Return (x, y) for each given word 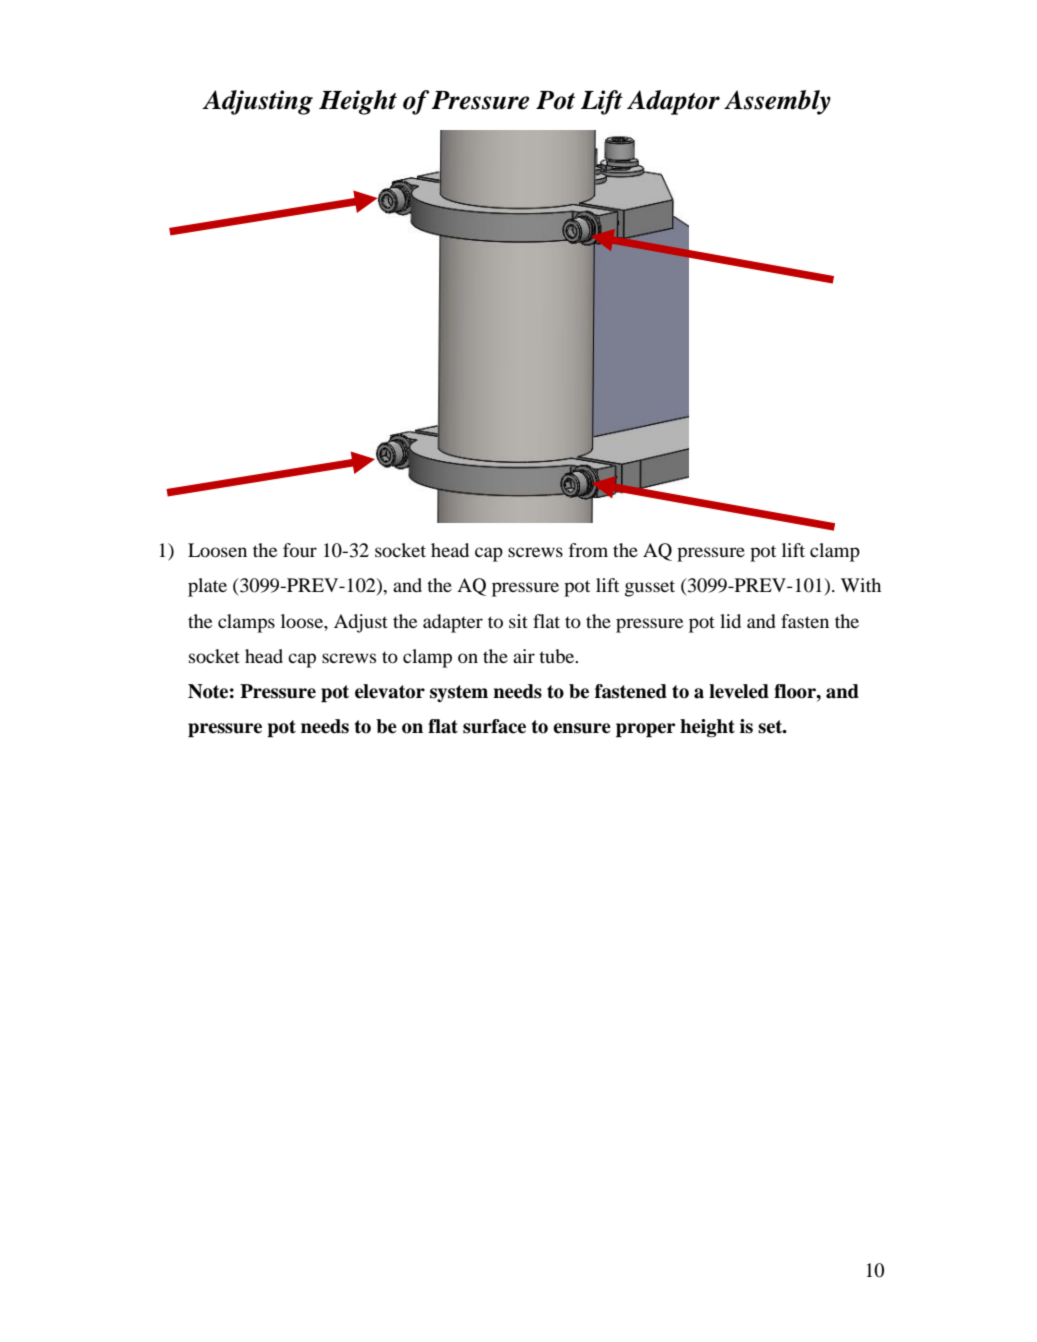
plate (207, 587)
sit (518, 621)
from (588, 550)
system (459, 693)
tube (558, 656)
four (300, 550)
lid (730, 621)
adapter (453, 623)
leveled (739, 691)
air (524, 656)
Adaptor (673, 102)
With (861, 585)
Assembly (777, 102)
